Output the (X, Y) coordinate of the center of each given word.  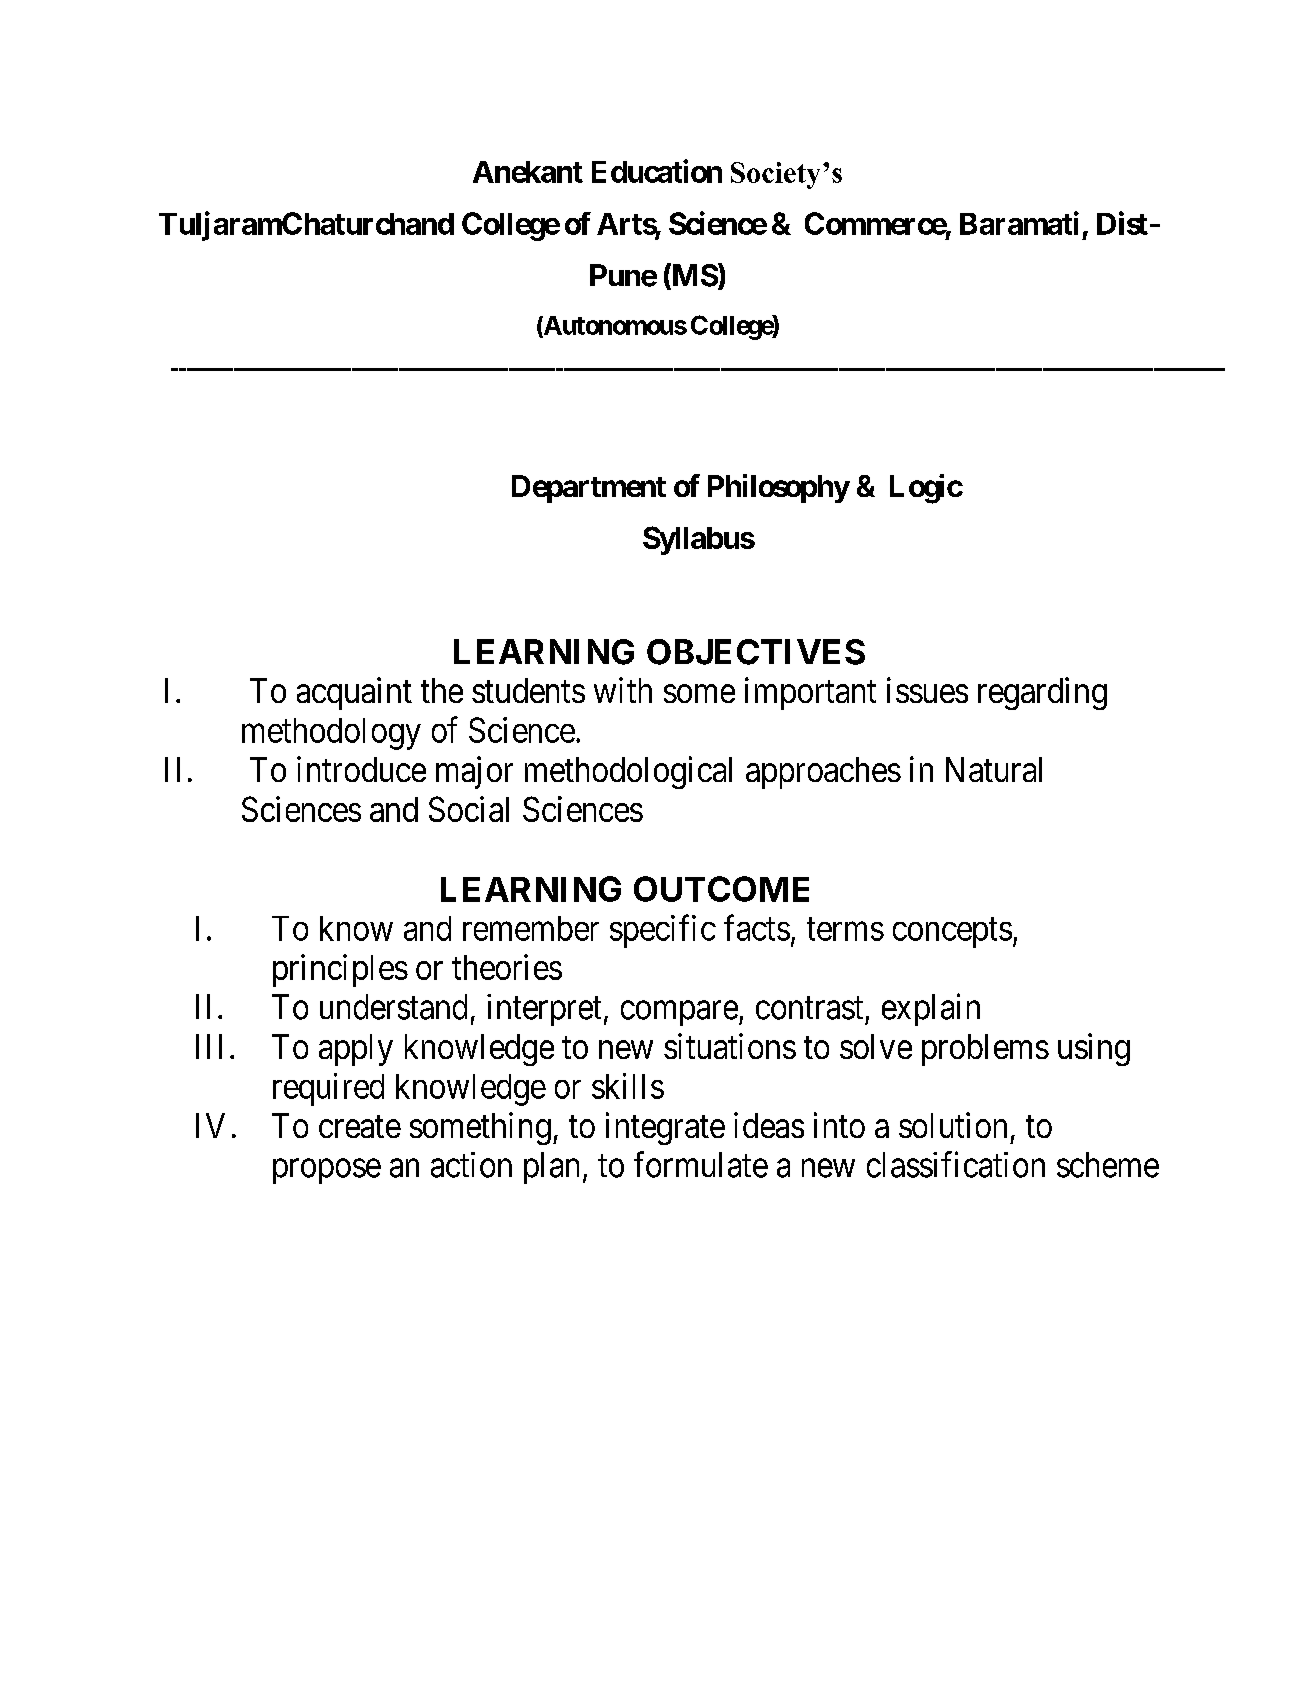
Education (657, 171)
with (623, 690)
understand (393, 1007)
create (360, 1127)
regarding (1042, 693)
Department (589, 489)
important (810, 693)
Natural (994, 769)
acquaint (354, 693)
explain (931, 1009)
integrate (665, 1128)
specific (663, 931)
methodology (331, 734)
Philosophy (779, 488)
